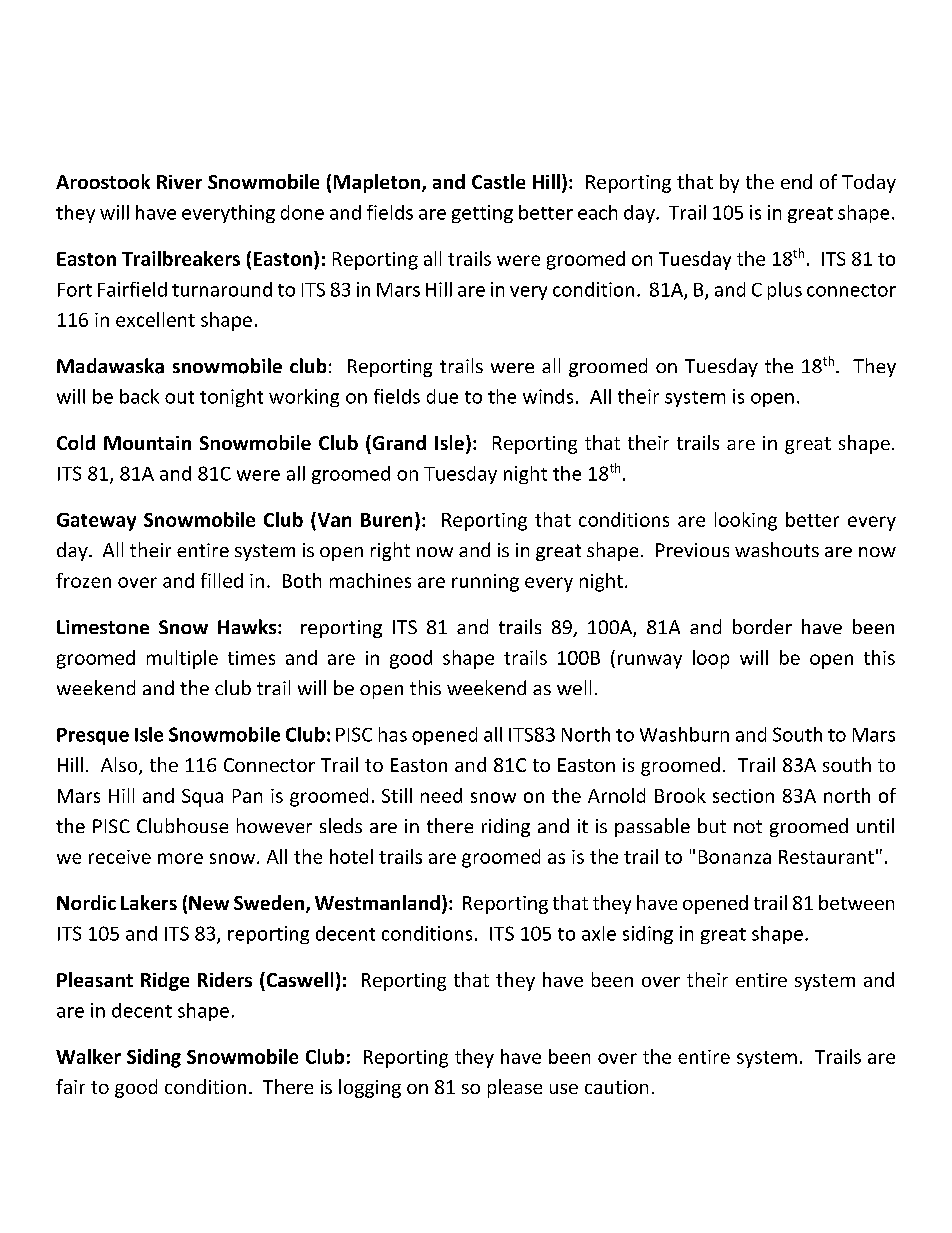 This page has height=1233, width=952. What do you see at coordinates (96, 522) in the page?
I see `Gateway` at bounding box center [96, 522].
